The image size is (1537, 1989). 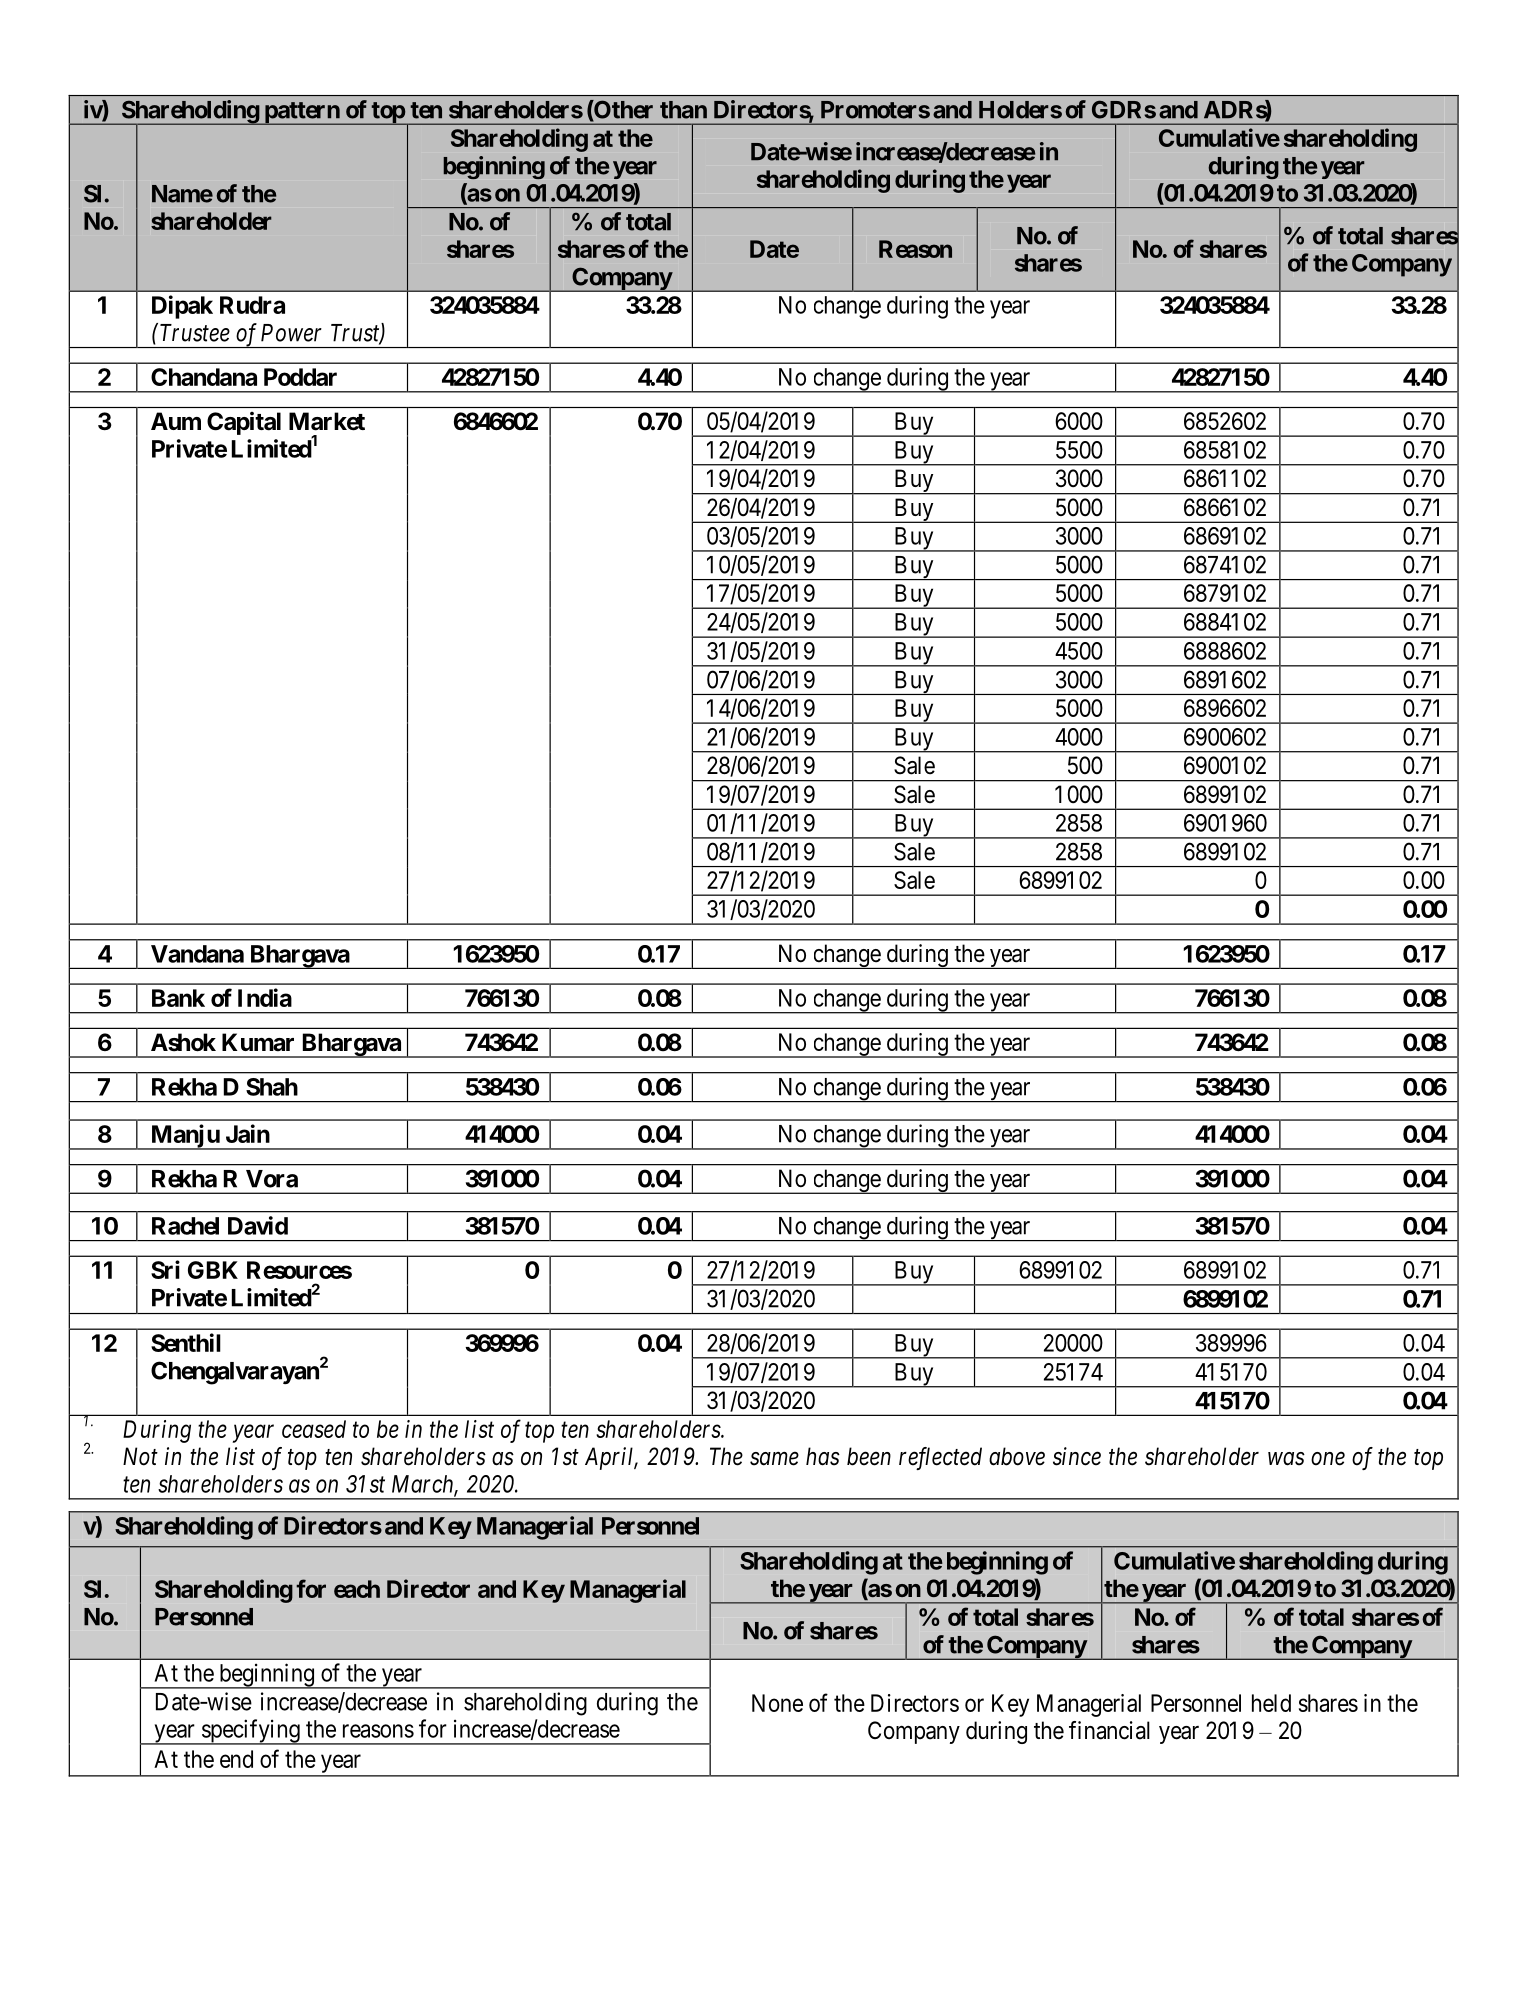 I want to click on None, so click(x=777, y=1703).
